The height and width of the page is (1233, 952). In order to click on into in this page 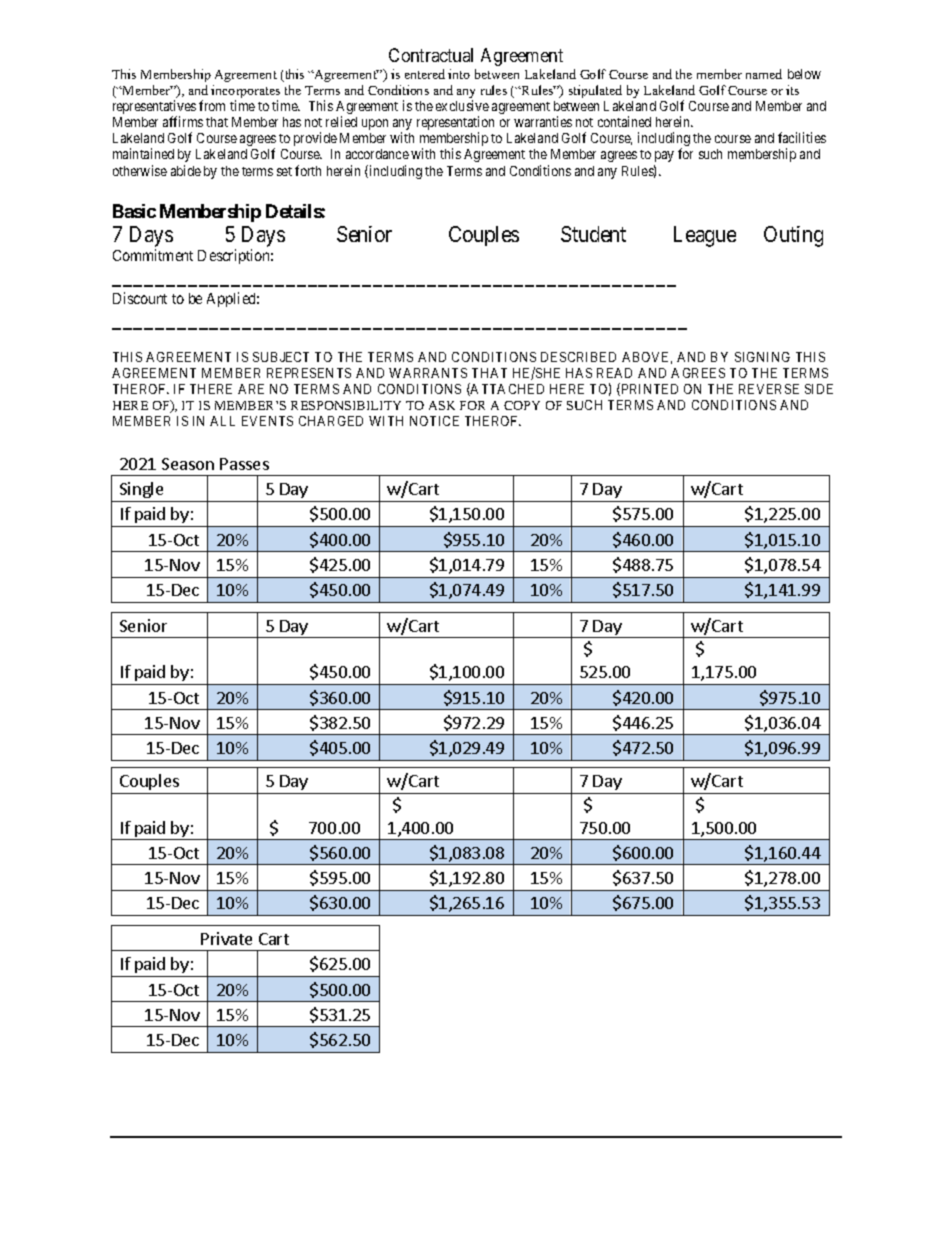, I will do `click(459, 74)`.
